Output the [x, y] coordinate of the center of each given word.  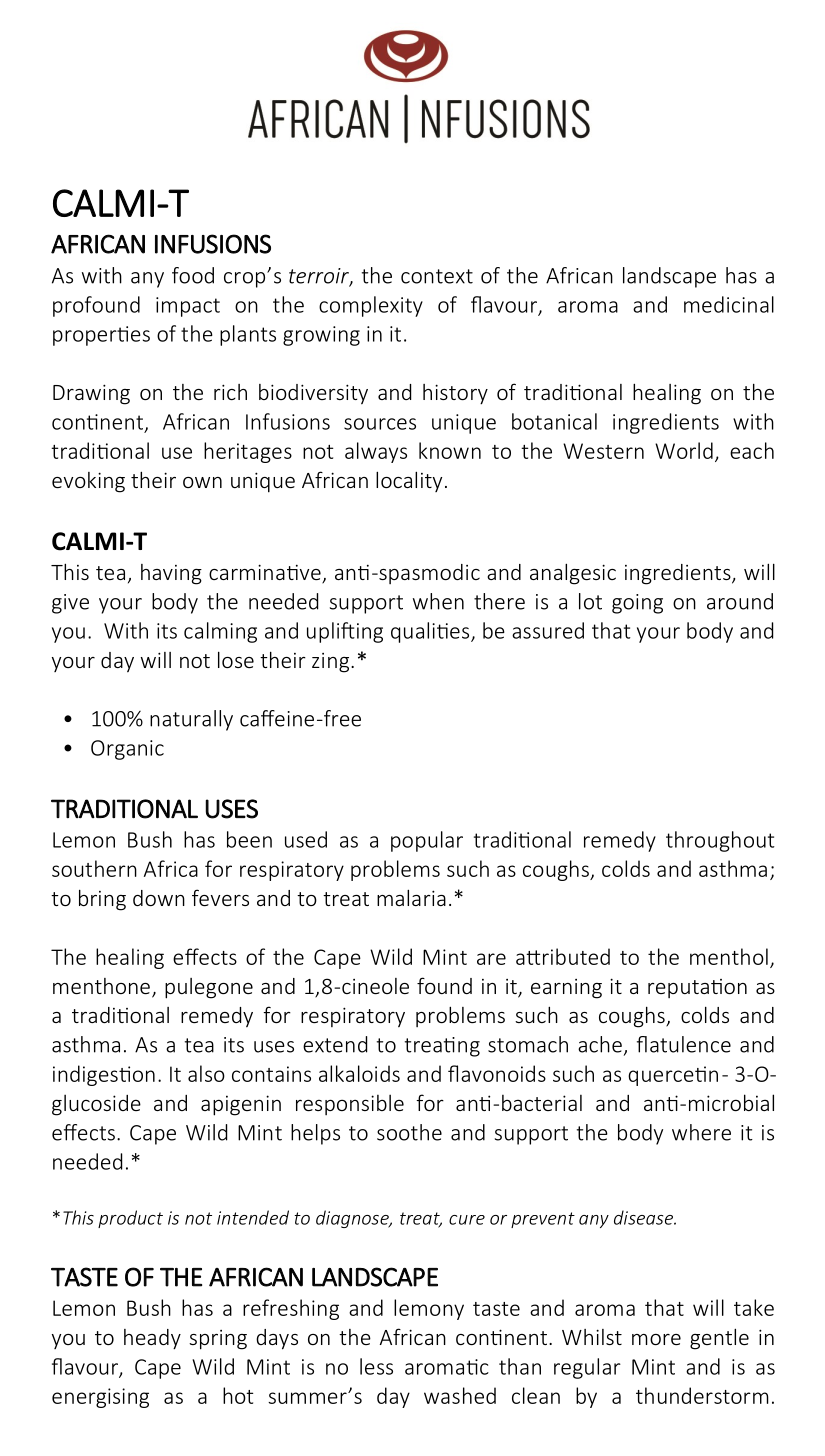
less [376, 1366]
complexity [371, 306]
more [656, 1339]
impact [188, 307]
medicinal [729, 304]
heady [152, 1339]
